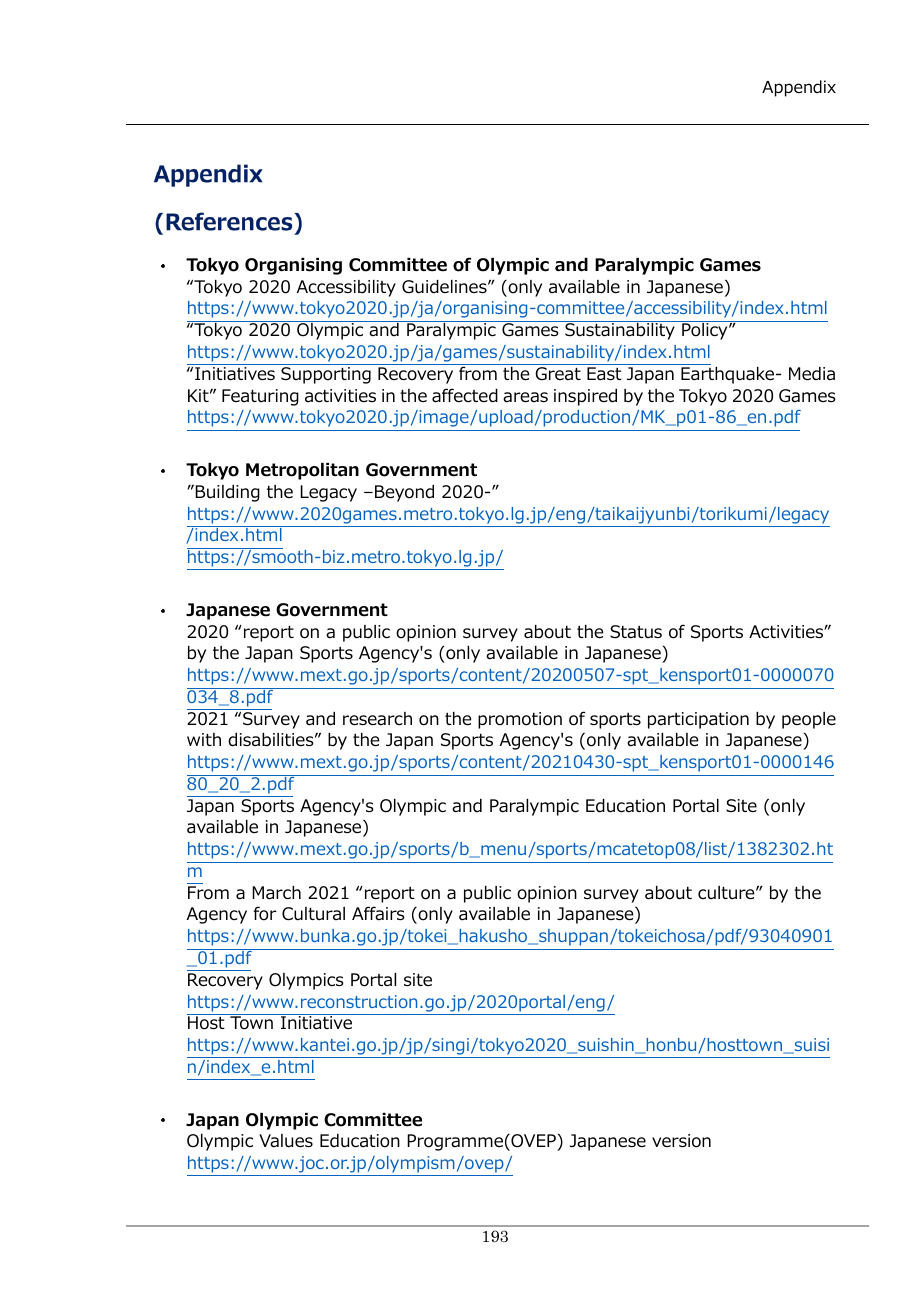  I want to click on Affairs, so click(378, 913).
